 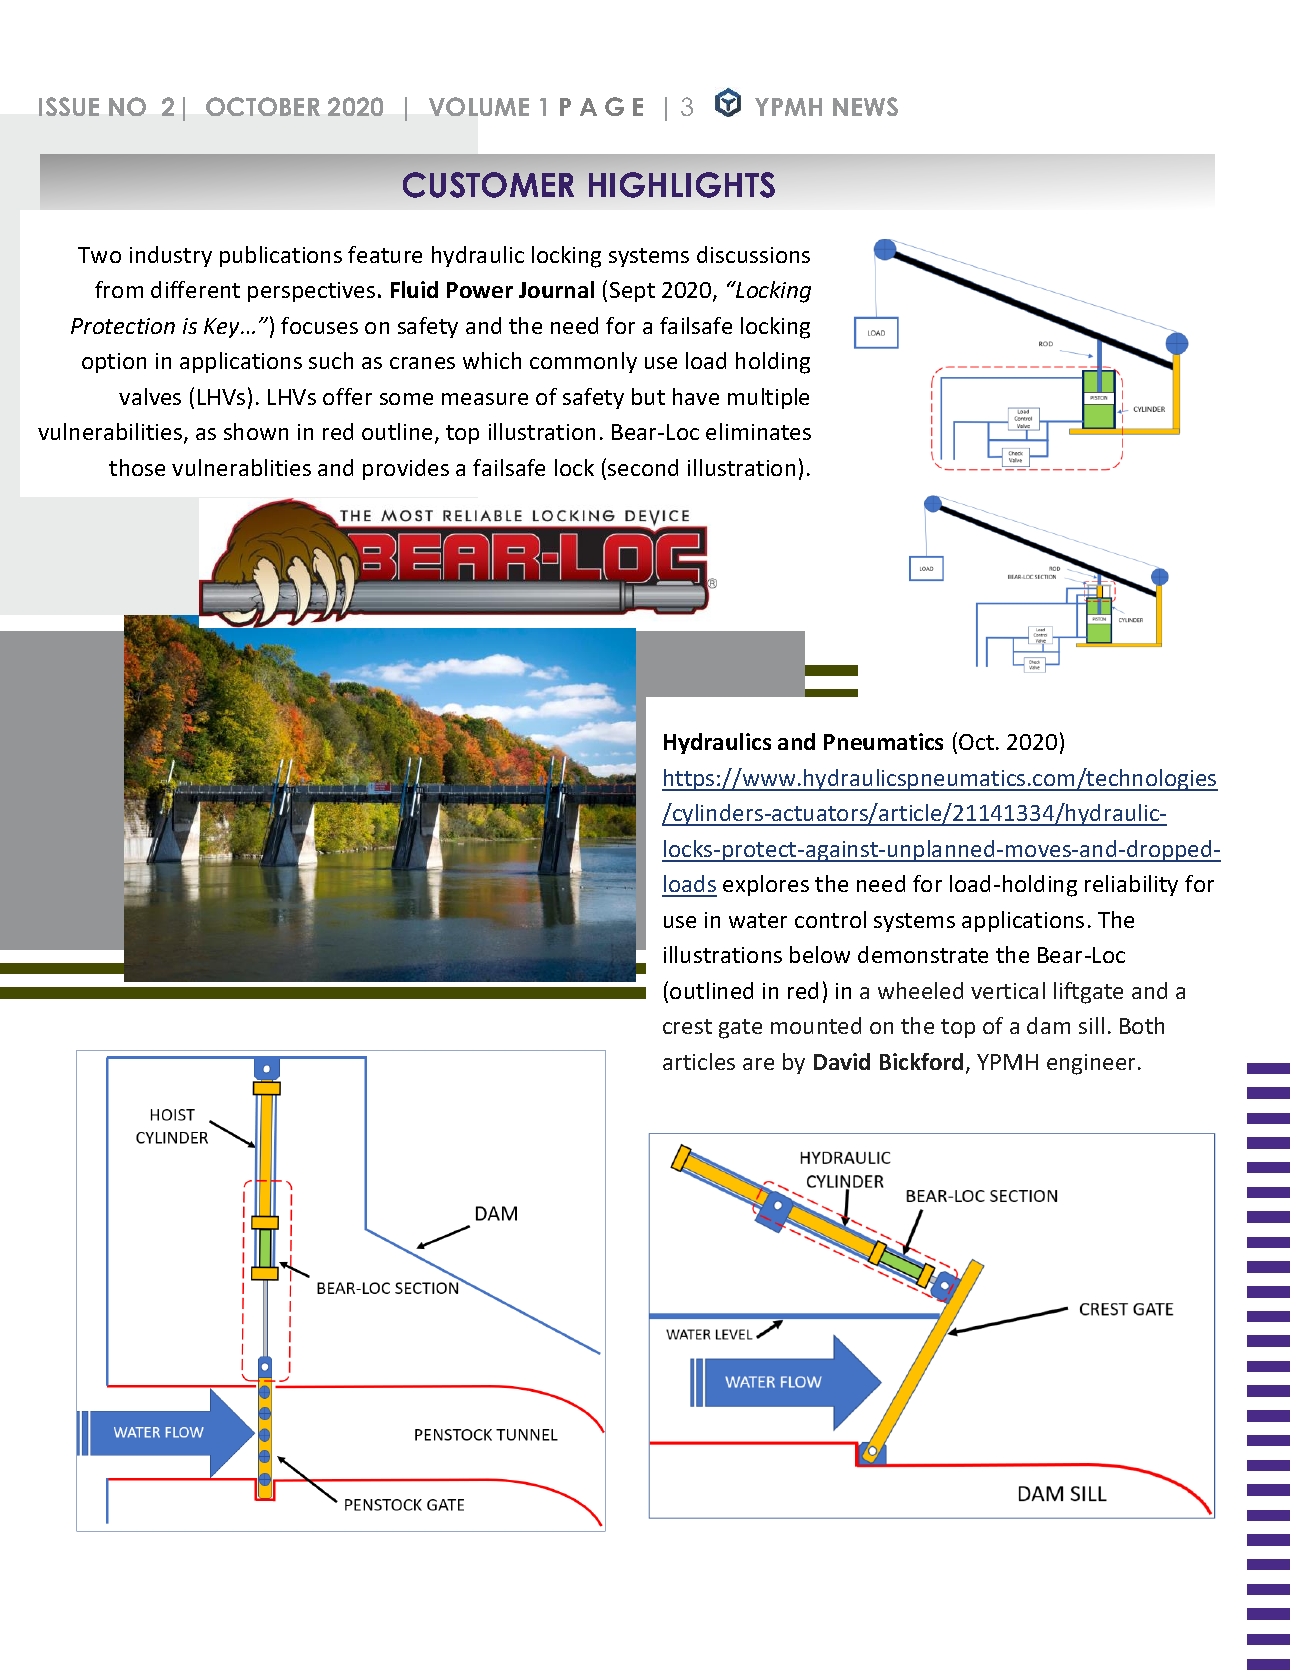 What do you see at coordinates (643, 467) in the page?
I see `second` at bounding box center [643, 467].
